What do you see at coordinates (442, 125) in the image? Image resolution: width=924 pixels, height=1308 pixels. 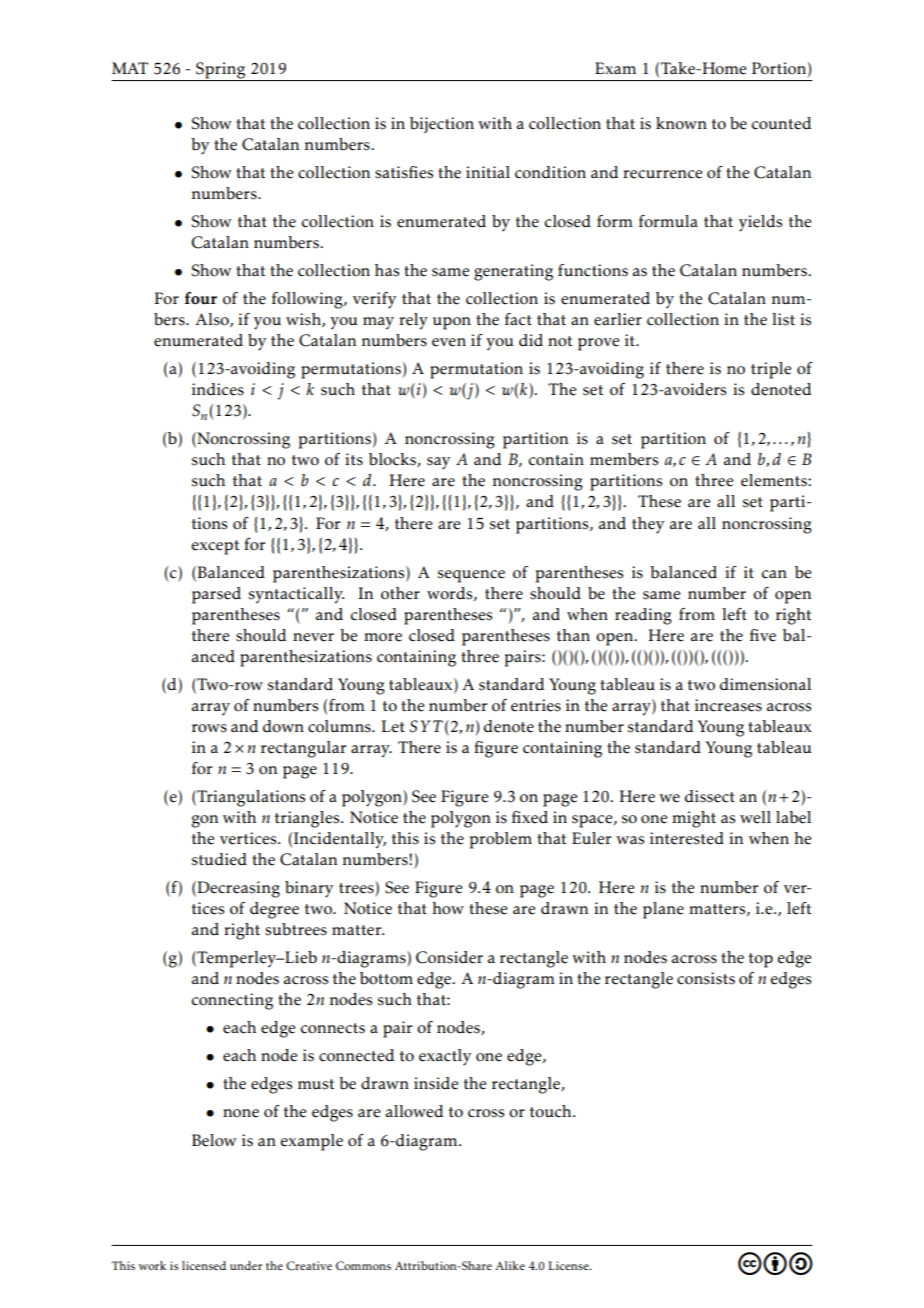 I see `bijection` at bounding box center [442, 125].
